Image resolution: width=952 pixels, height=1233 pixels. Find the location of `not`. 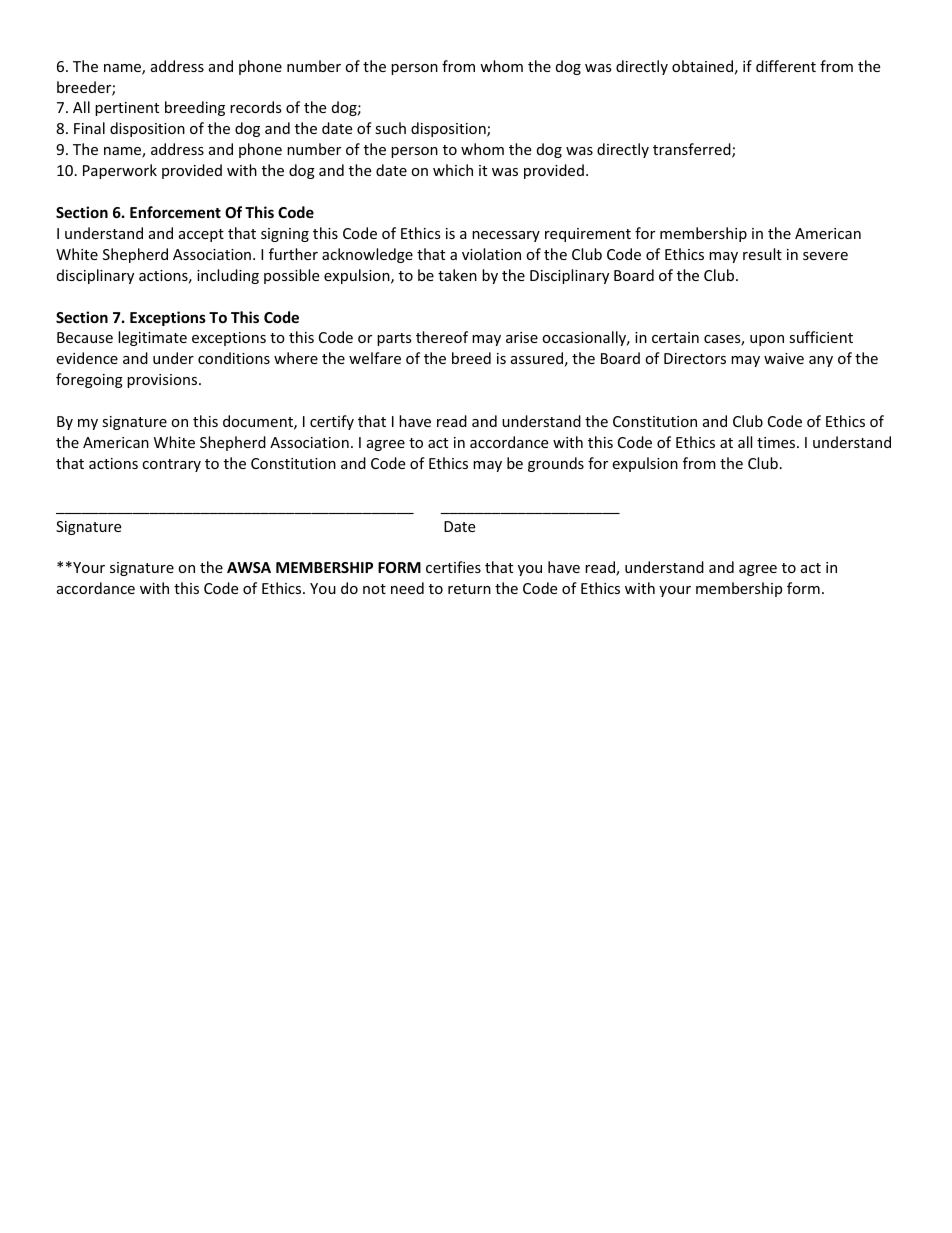

not is located at coordinates (374, 589).
